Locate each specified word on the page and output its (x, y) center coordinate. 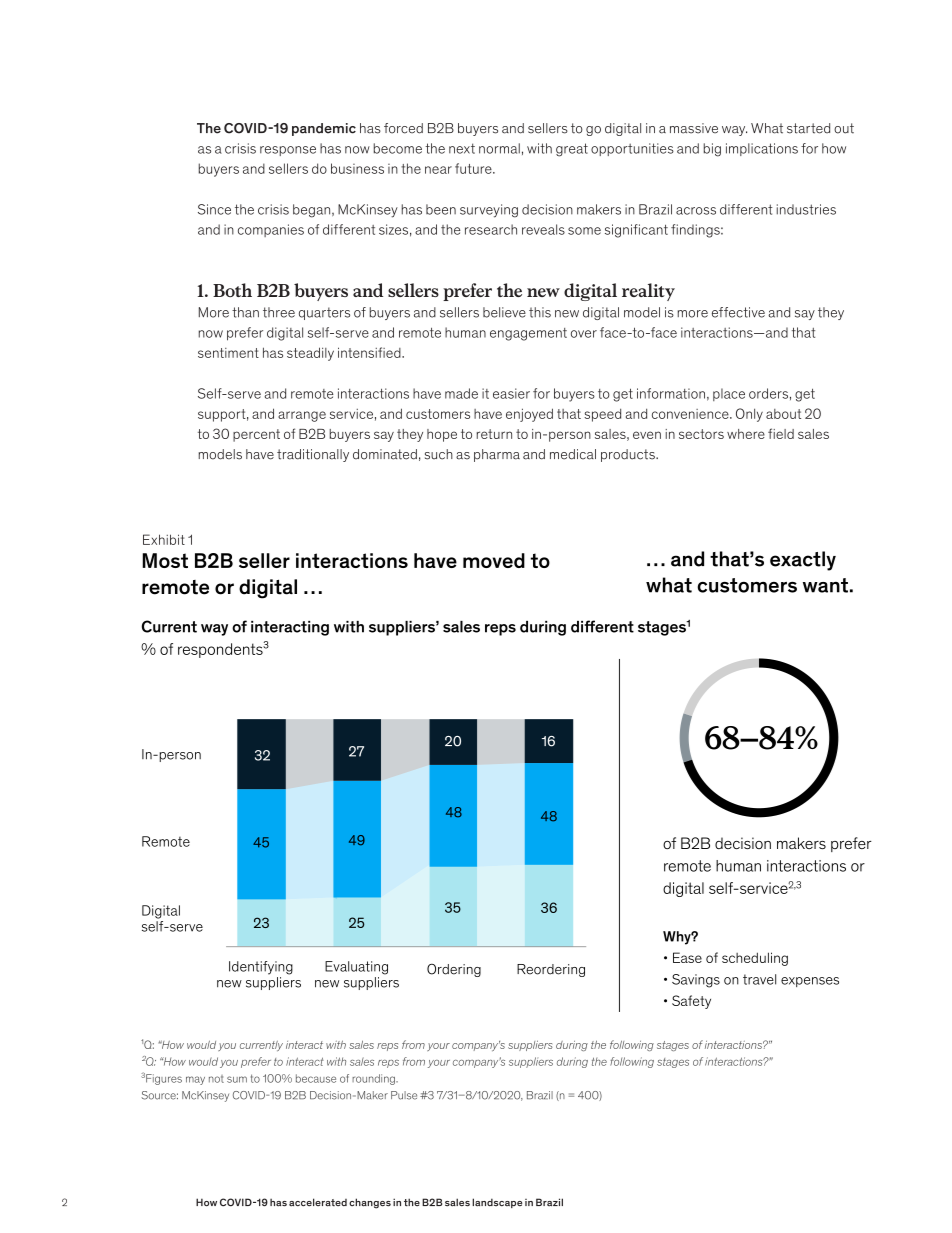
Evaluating (356, 968)
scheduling (755, 959)
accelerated (318, 1202)
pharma (497, 455)
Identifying (261, 968)
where (746, 434)
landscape (497, 1203)
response (288, 151)
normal (499, 148)
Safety (691, 1002)
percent (256, 435)
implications (762, 149)
